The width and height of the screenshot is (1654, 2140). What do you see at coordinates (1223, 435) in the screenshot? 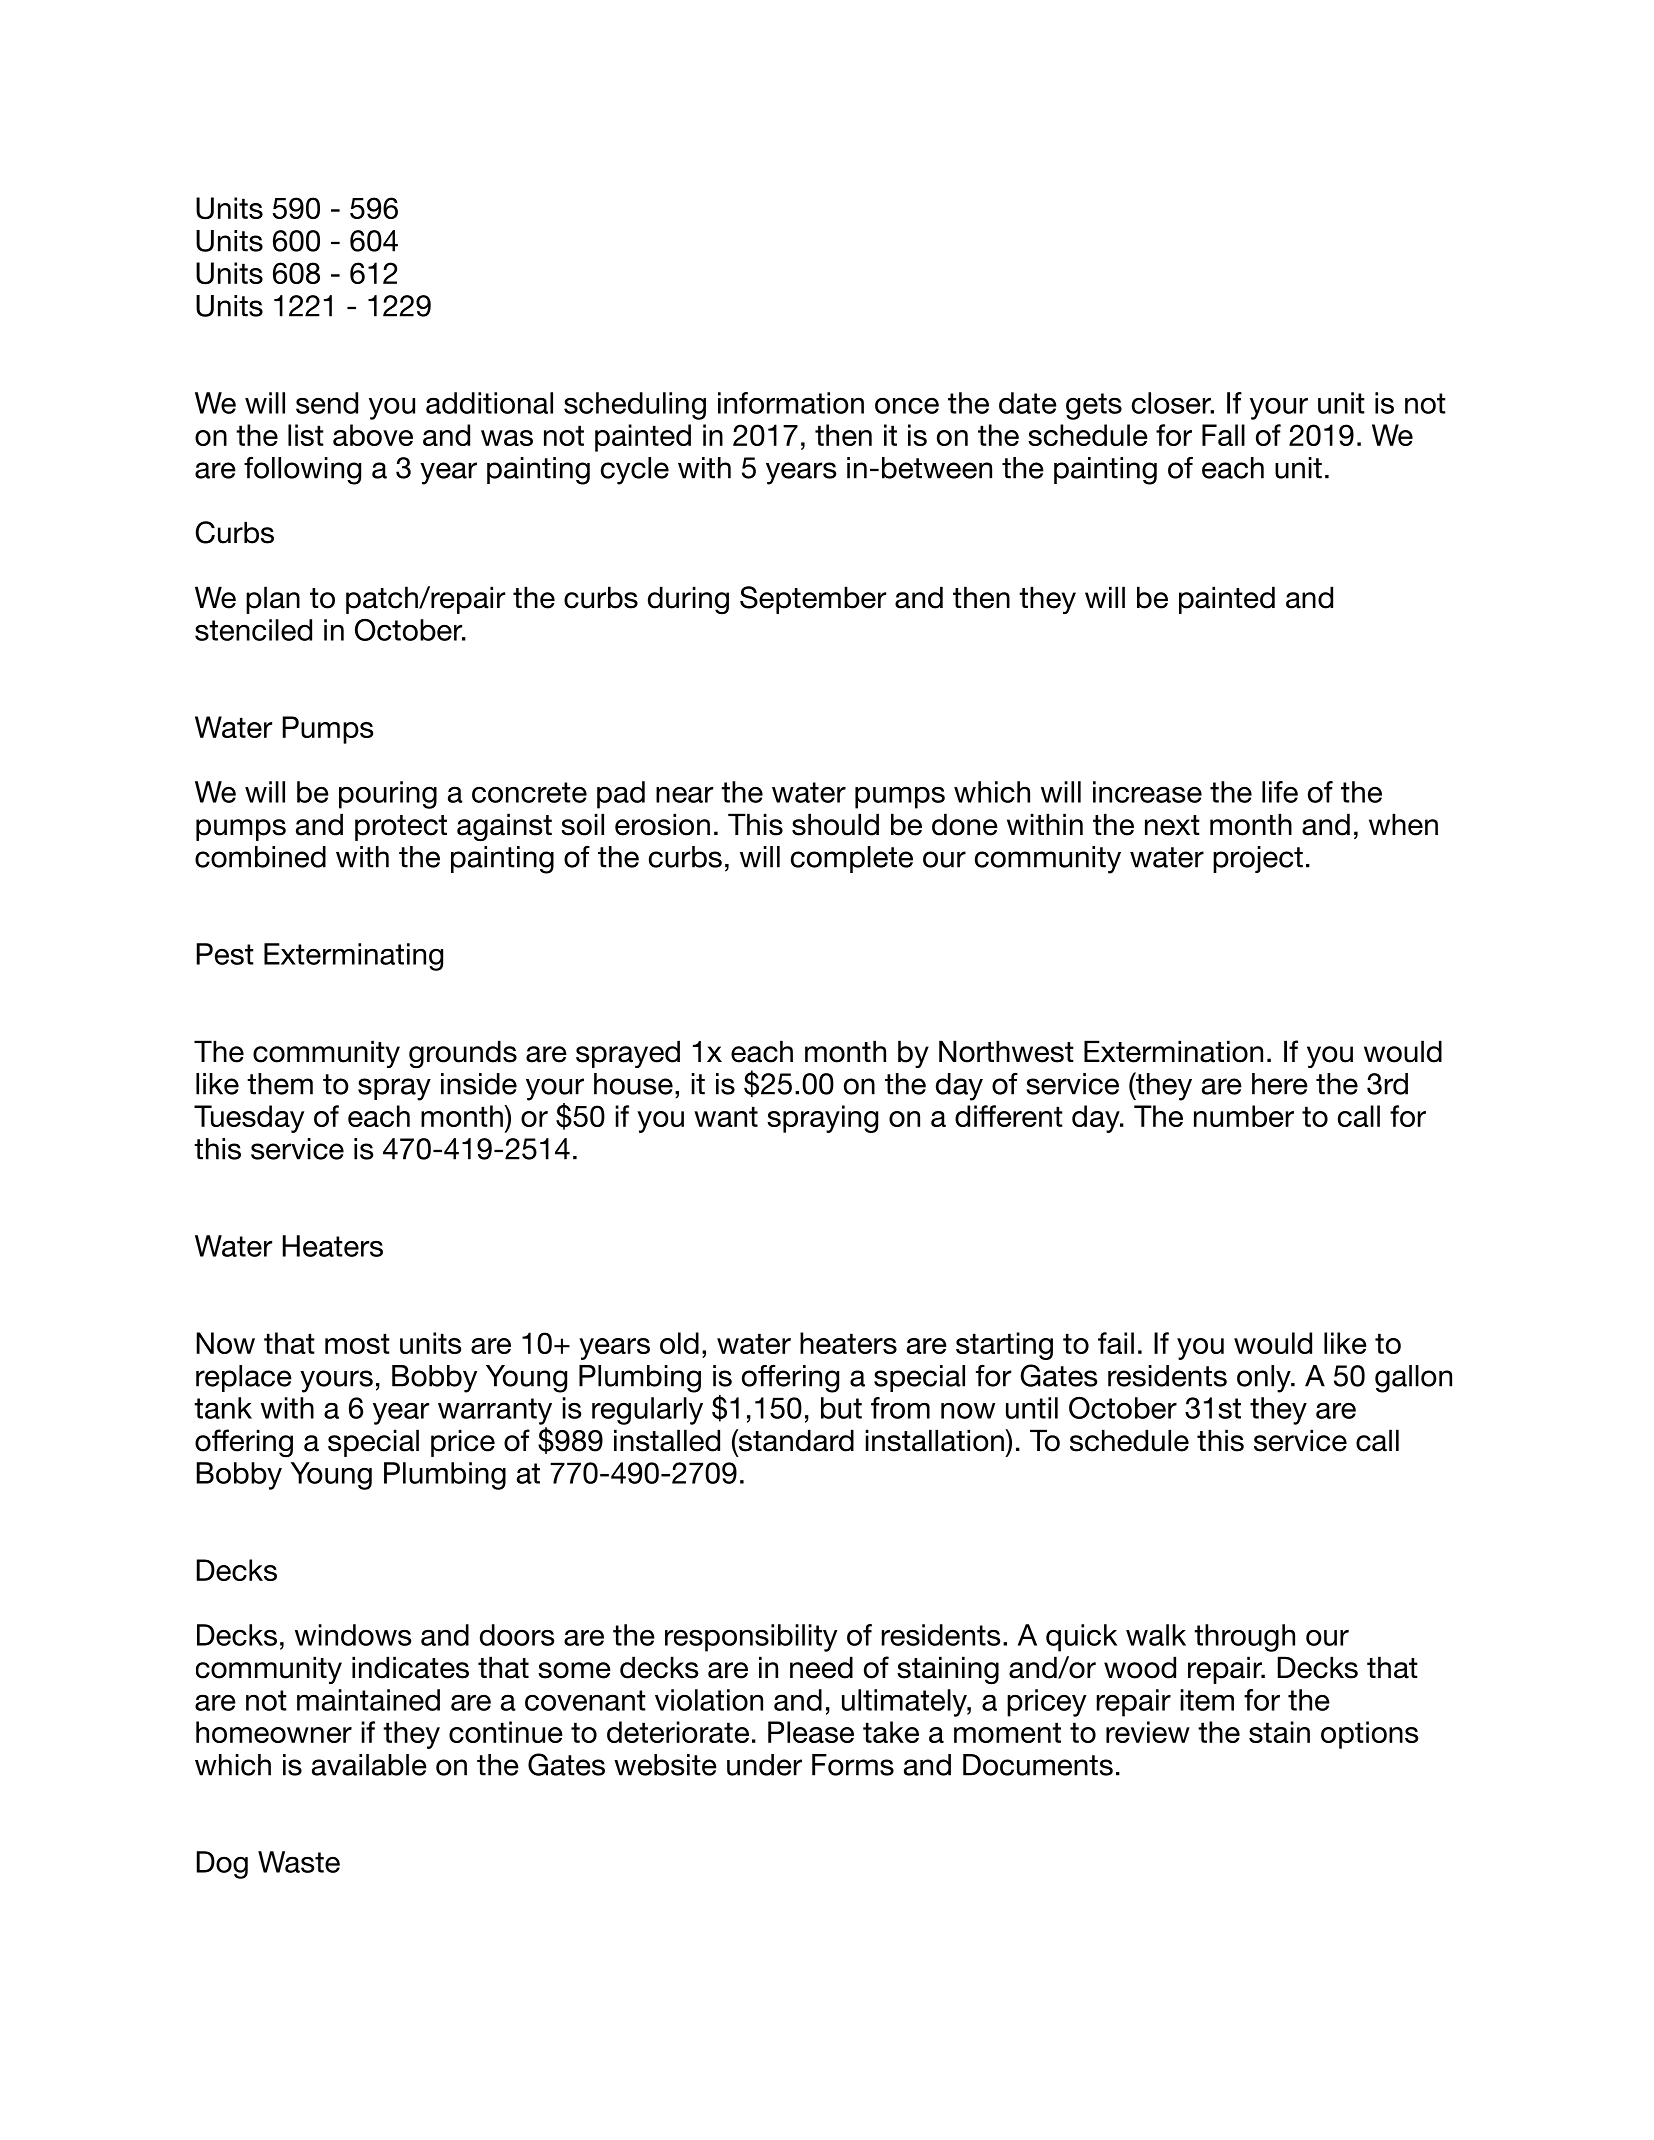
I see `Fall` at bounding box center [1223, 435].
